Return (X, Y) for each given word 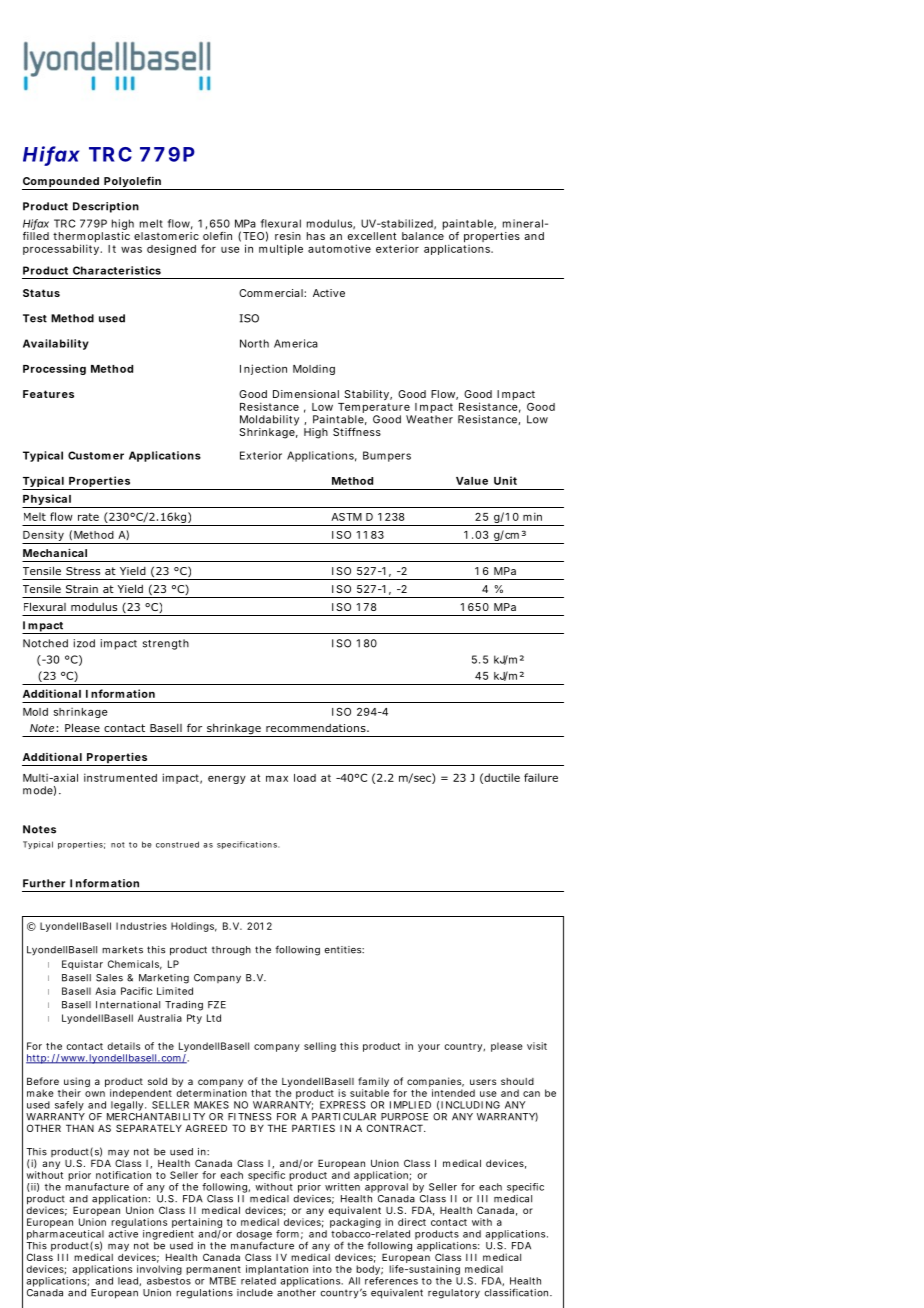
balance (423, 236)
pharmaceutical (65, 1236)
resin (288, 236)
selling (320, 1047)
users (483, 1082)
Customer (96, 455)
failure (541, 777)
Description (106, 207)
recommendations (317, 728)
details (124, 1046)
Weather (429, 419)
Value (472, 481)
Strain (82, 589)
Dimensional (306, 394)
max (277, 779)
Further (44, 883)
